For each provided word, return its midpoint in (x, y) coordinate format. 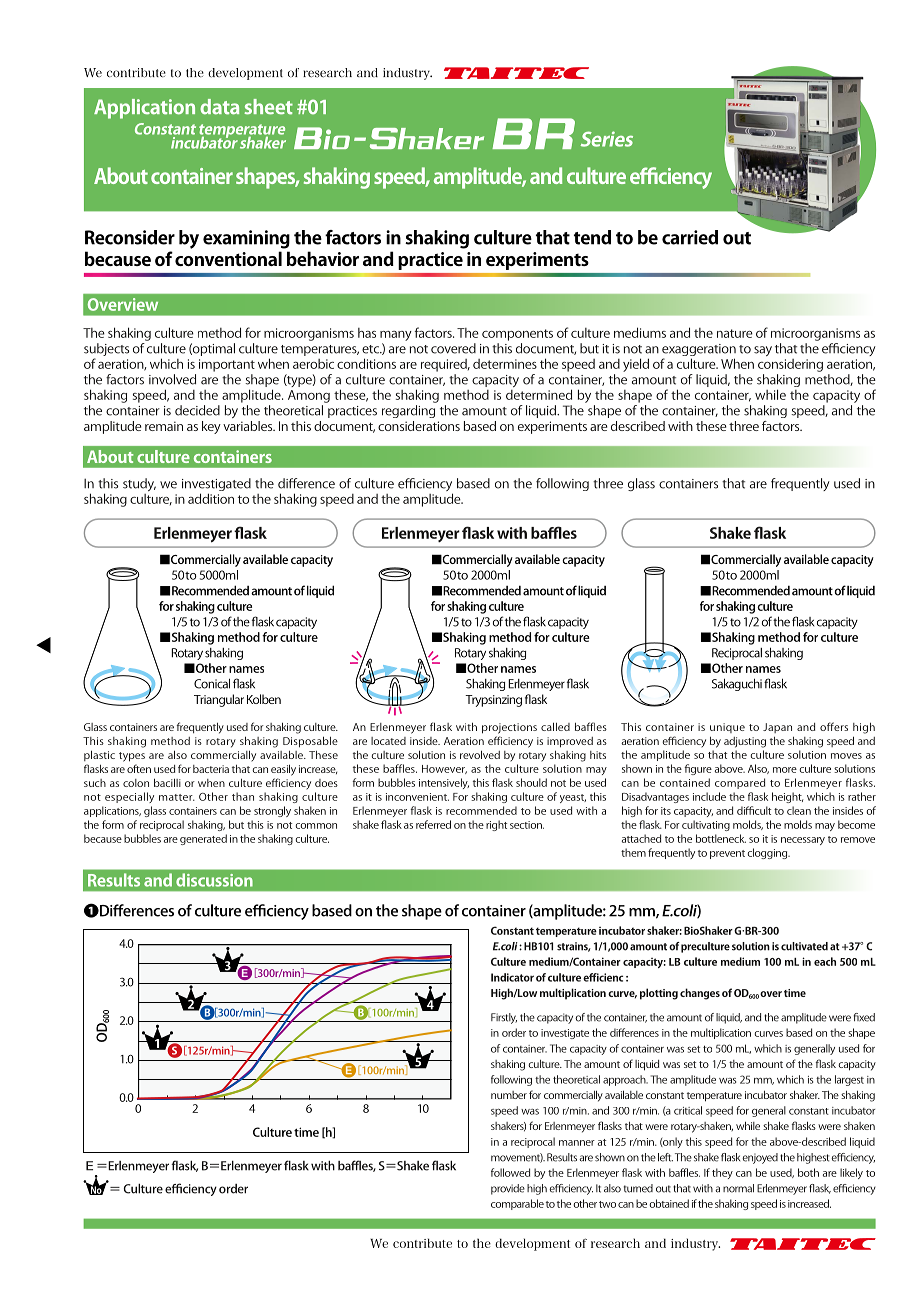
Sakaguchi (737, 684)
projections (509, 728)
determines (505, 364)
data (219, 107)
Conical (212, 683)
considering (790, 365)
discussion (214, 880)
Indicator (512, 977)
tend (592, 237)
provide (508, 1189)
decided (197, 410)
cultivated (804, 946)
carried (690, 237)
